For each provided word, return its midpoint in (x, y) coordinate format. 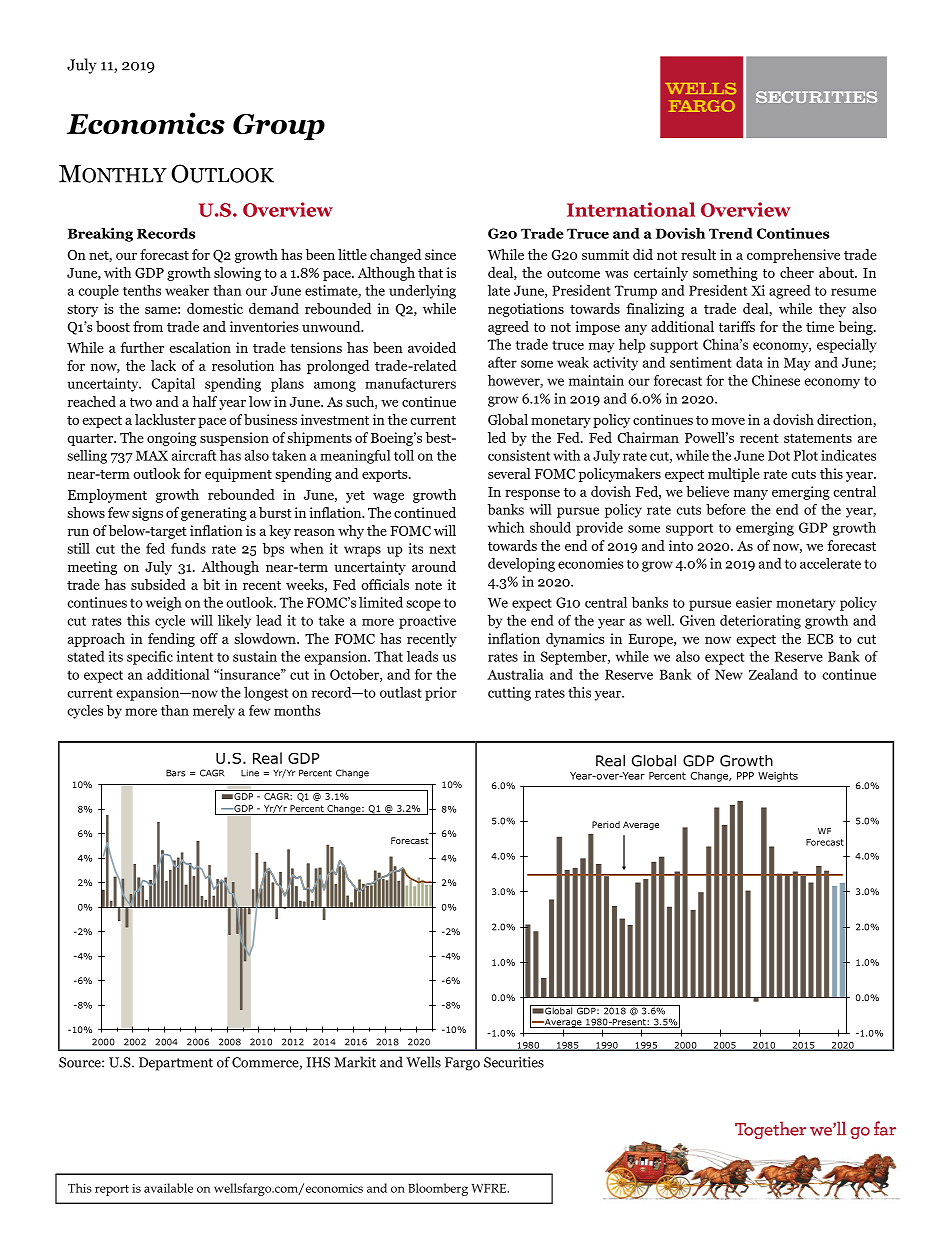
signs (147, 514)
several (509, 473)
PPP (745, 776)
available (168, 1188)
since (440, 254)
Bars (175, 773)
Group (279, 127)
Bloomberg (438, 1189)
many (751, 495)
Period (606, 824)
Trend (731, 233)
